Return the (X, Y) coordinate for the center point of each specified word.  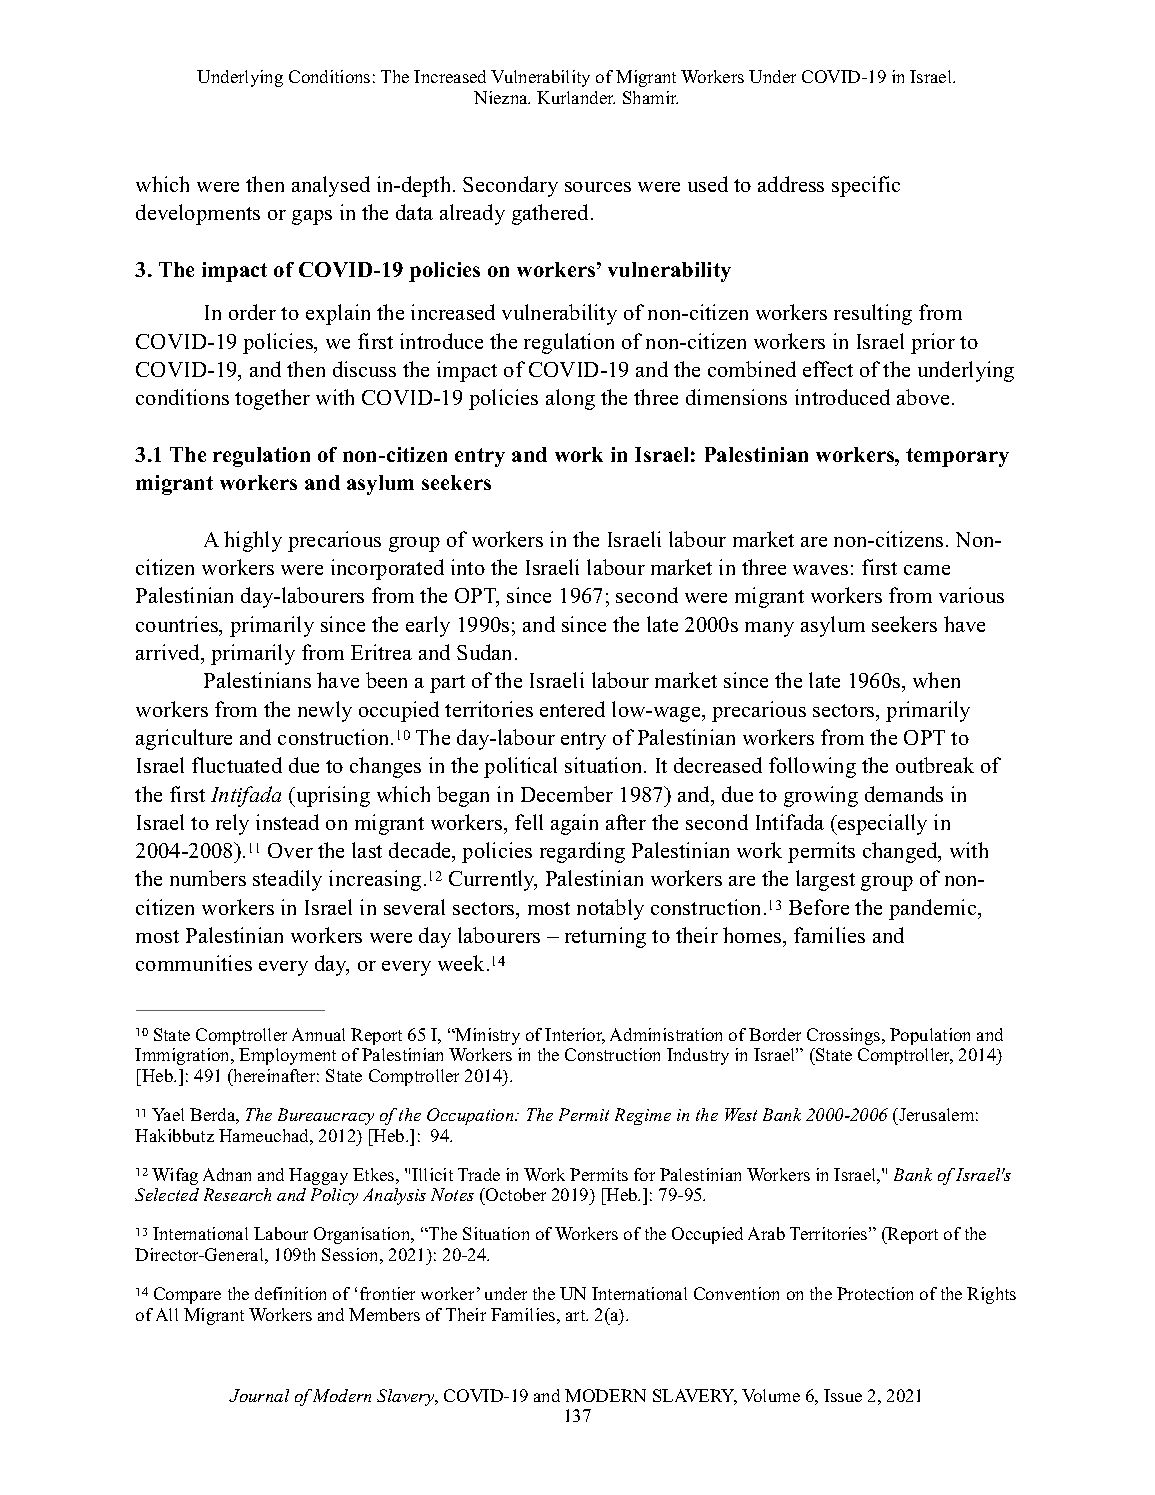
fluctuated (237, 765)
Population (930, 1036)
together (272, 399)
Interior (575, 1036)
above (925, 397)
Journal (259, 1395)
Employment (287, 1056)
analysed (331, 186)
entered (572, 709)
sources (598, 187)
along (570, 399)
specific (866, 186)
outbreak (935, 765)
